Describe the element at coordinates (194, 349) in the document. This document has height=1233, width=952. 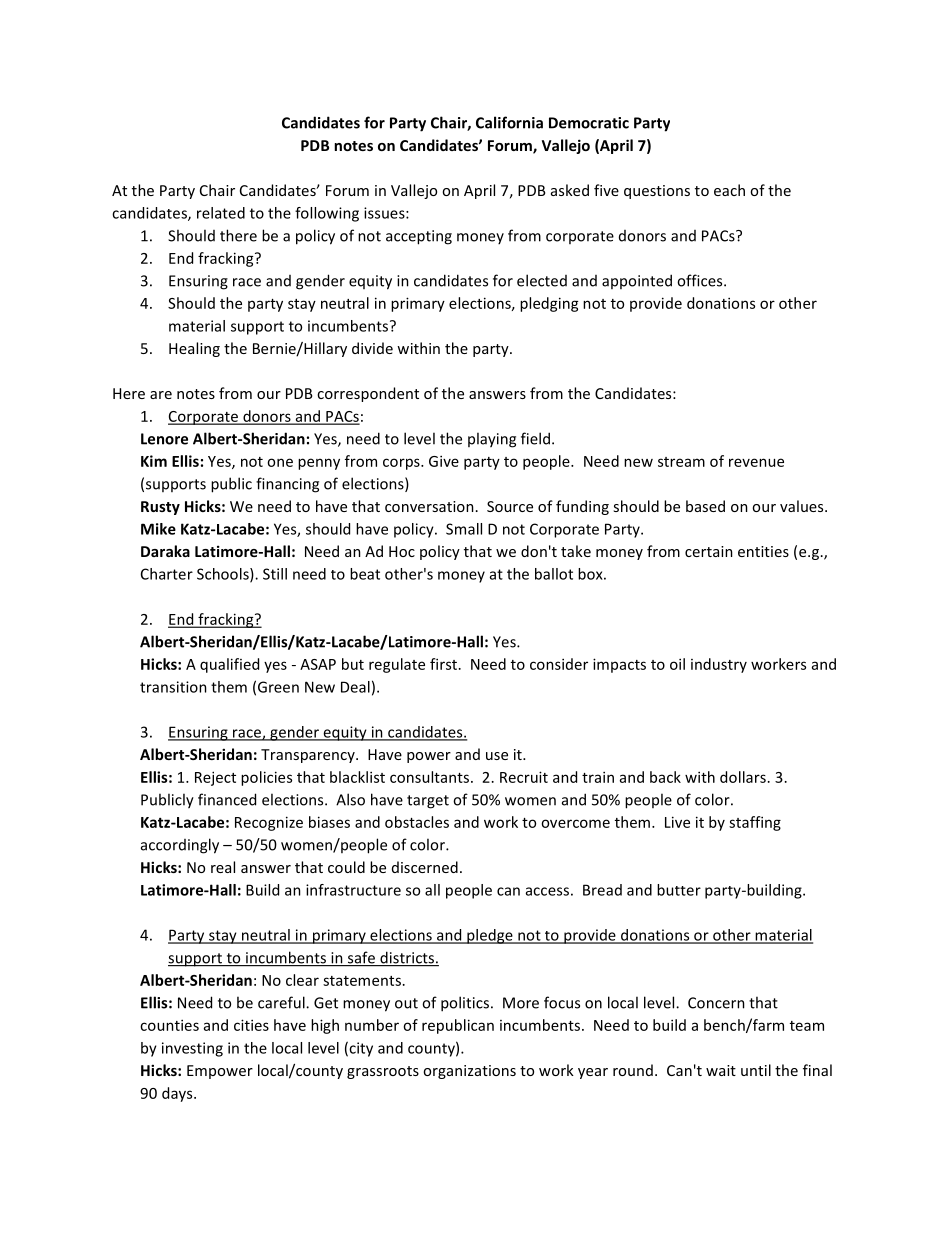
I see `Healing` at that location.
